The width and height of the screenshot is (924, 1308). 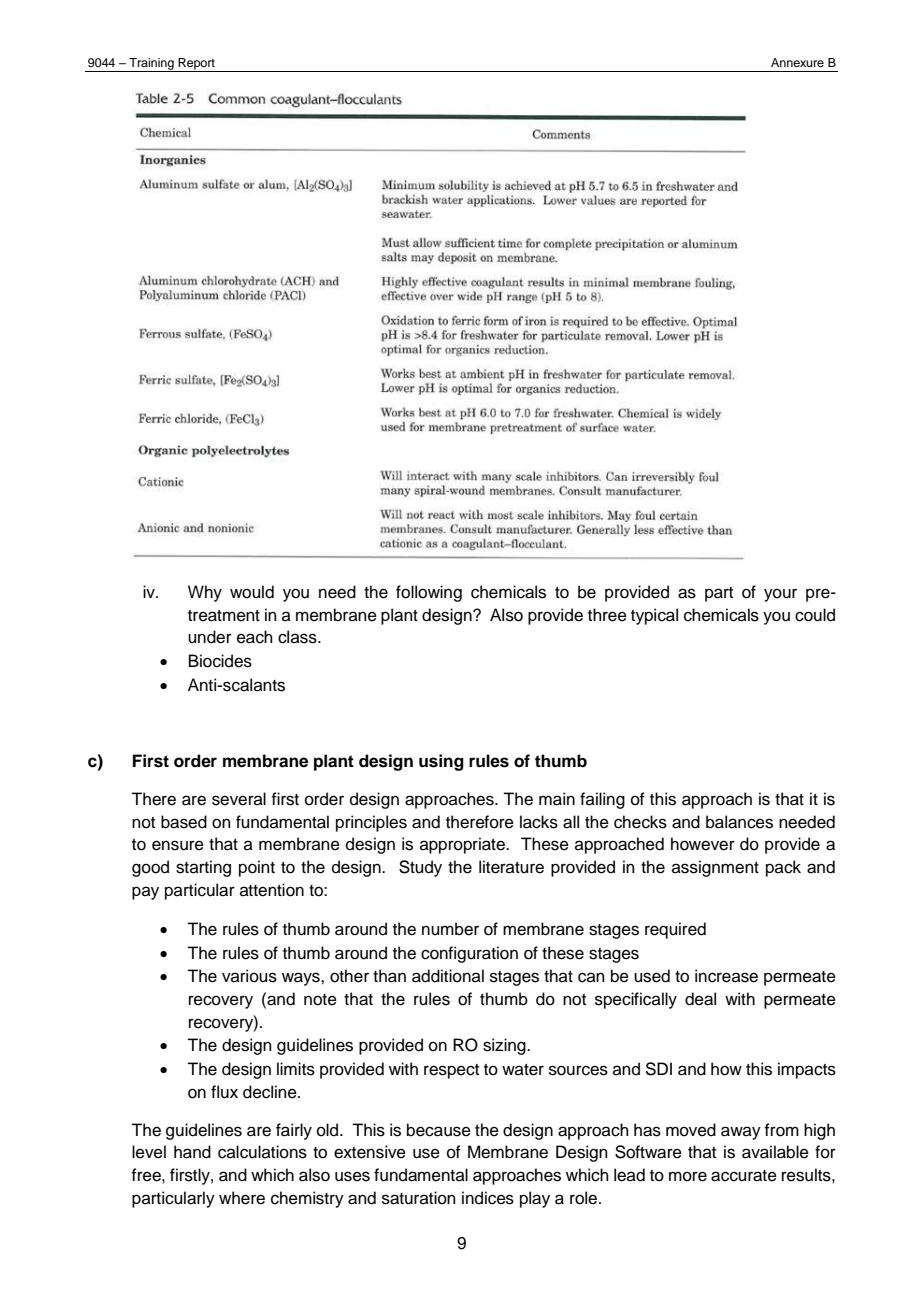 What do you see at coordinates (242, 1198) in the screenshot?
I see `where` at bounding box center [242, 1198].
